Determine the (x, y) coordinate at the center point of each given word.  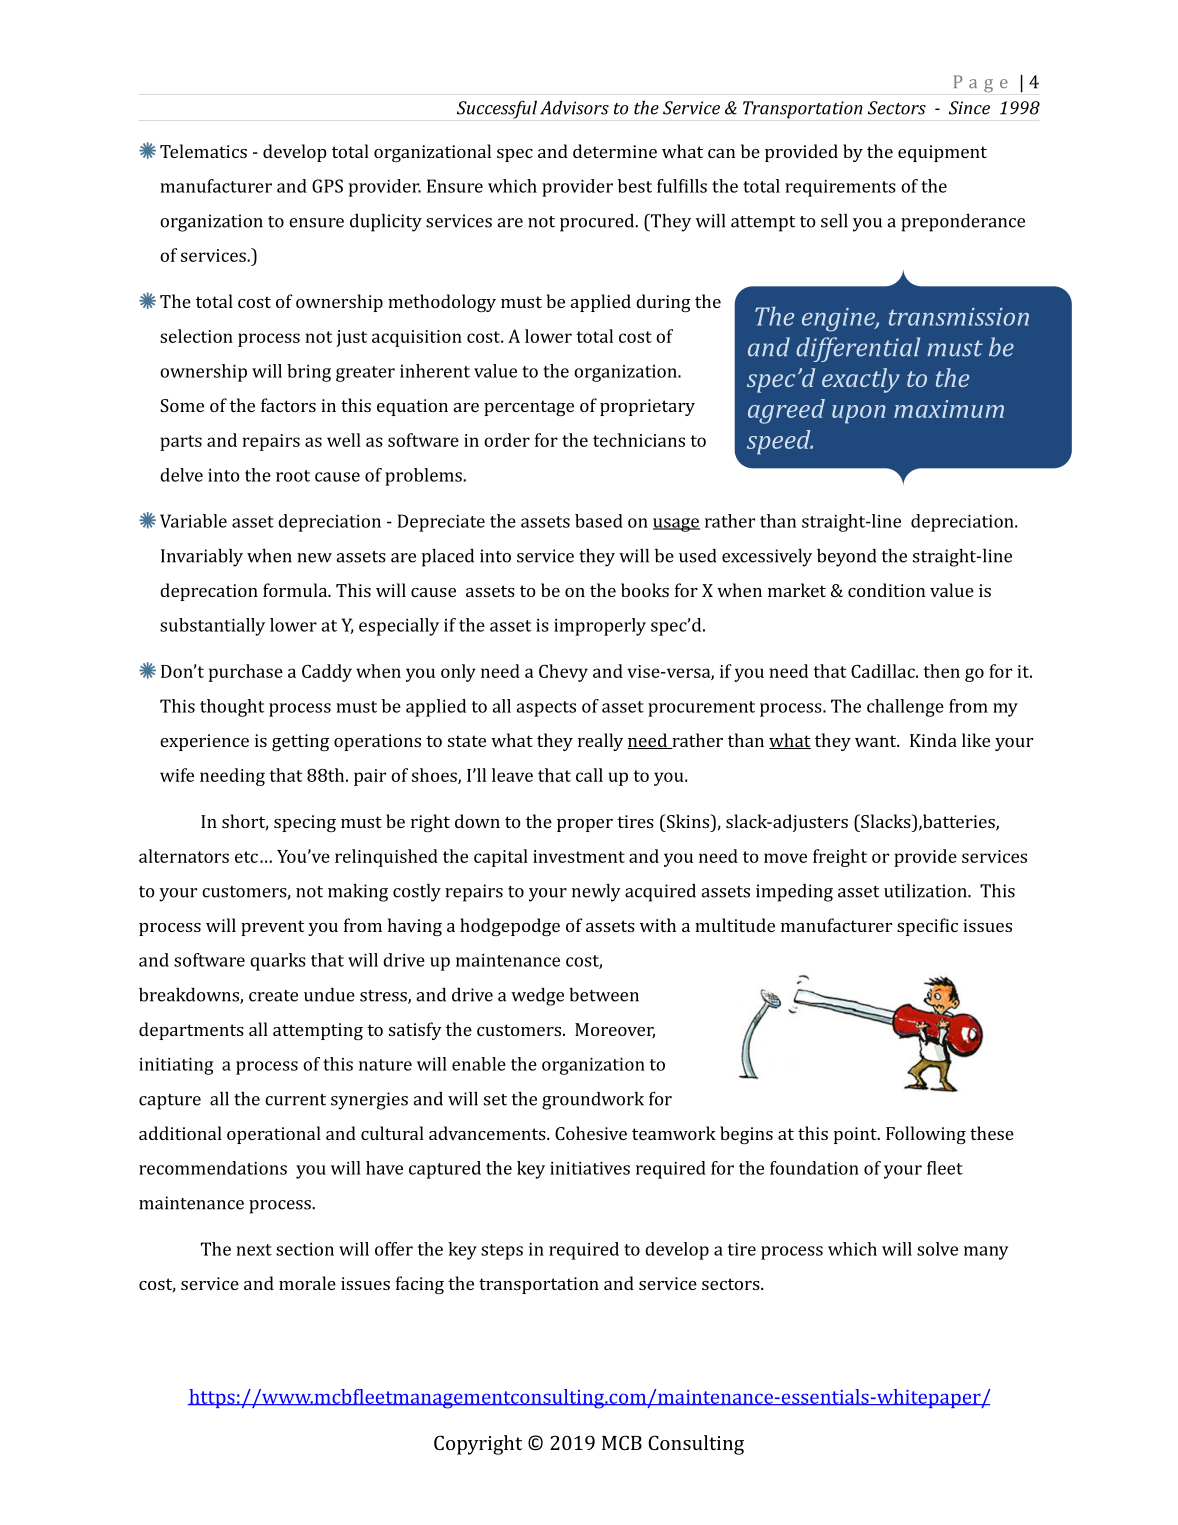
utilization (926, 891)
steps (502, 1252)
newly (596, 892)
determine (615, 151)
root (293, 476)
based (599, 521)
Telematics (203, 151)
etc (246, 857)
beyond (846, 558)
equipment (942, 153)
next (254, 1250)
